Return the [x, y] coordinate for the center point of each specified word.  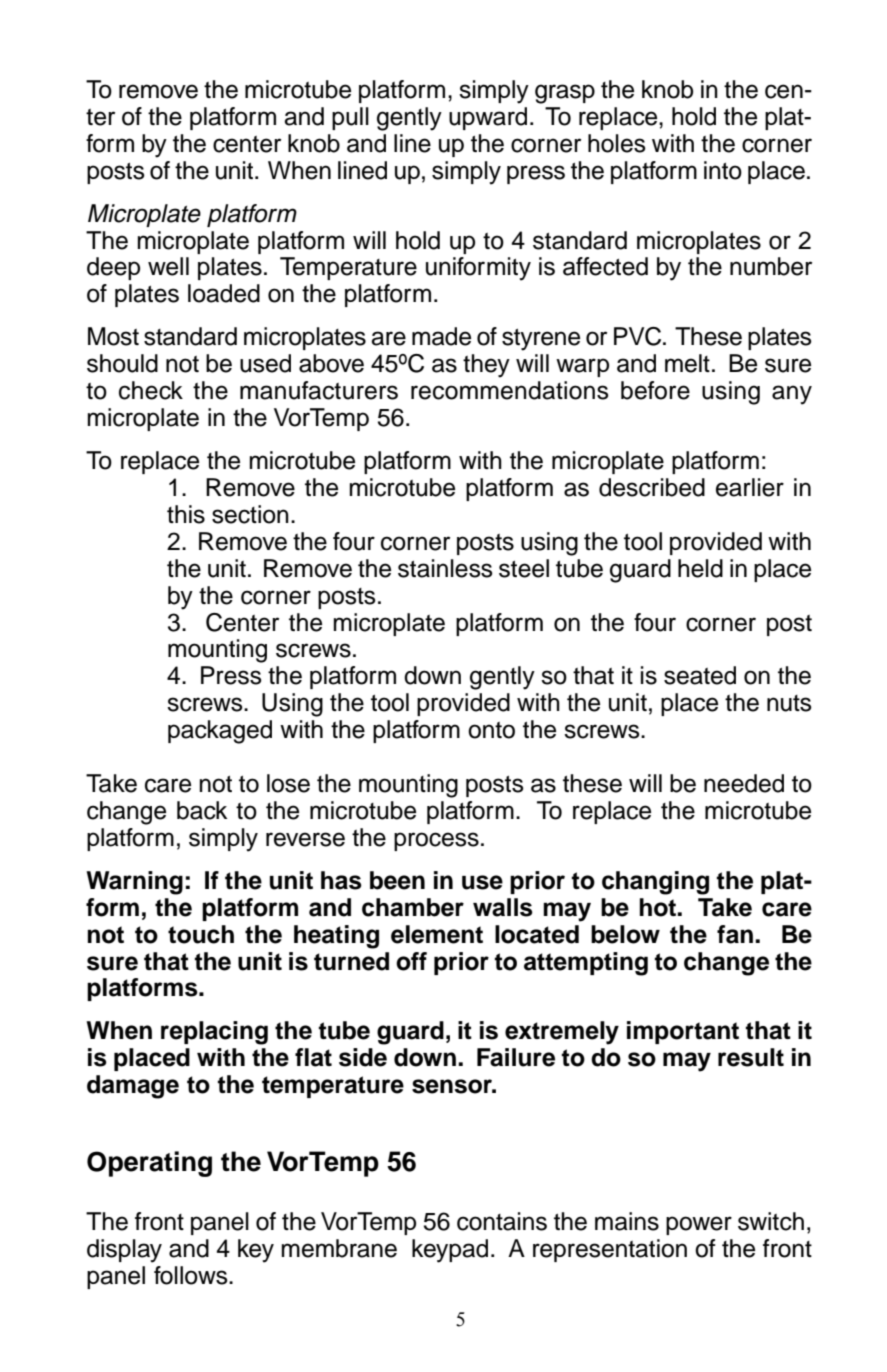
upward [488, 118]
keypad [450, 1251]
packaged [220, 732]
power [699, 1225]
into [723, 170]
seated [700, 675]
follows [192, 1275]
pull [350, 118]
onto [491, 730]
